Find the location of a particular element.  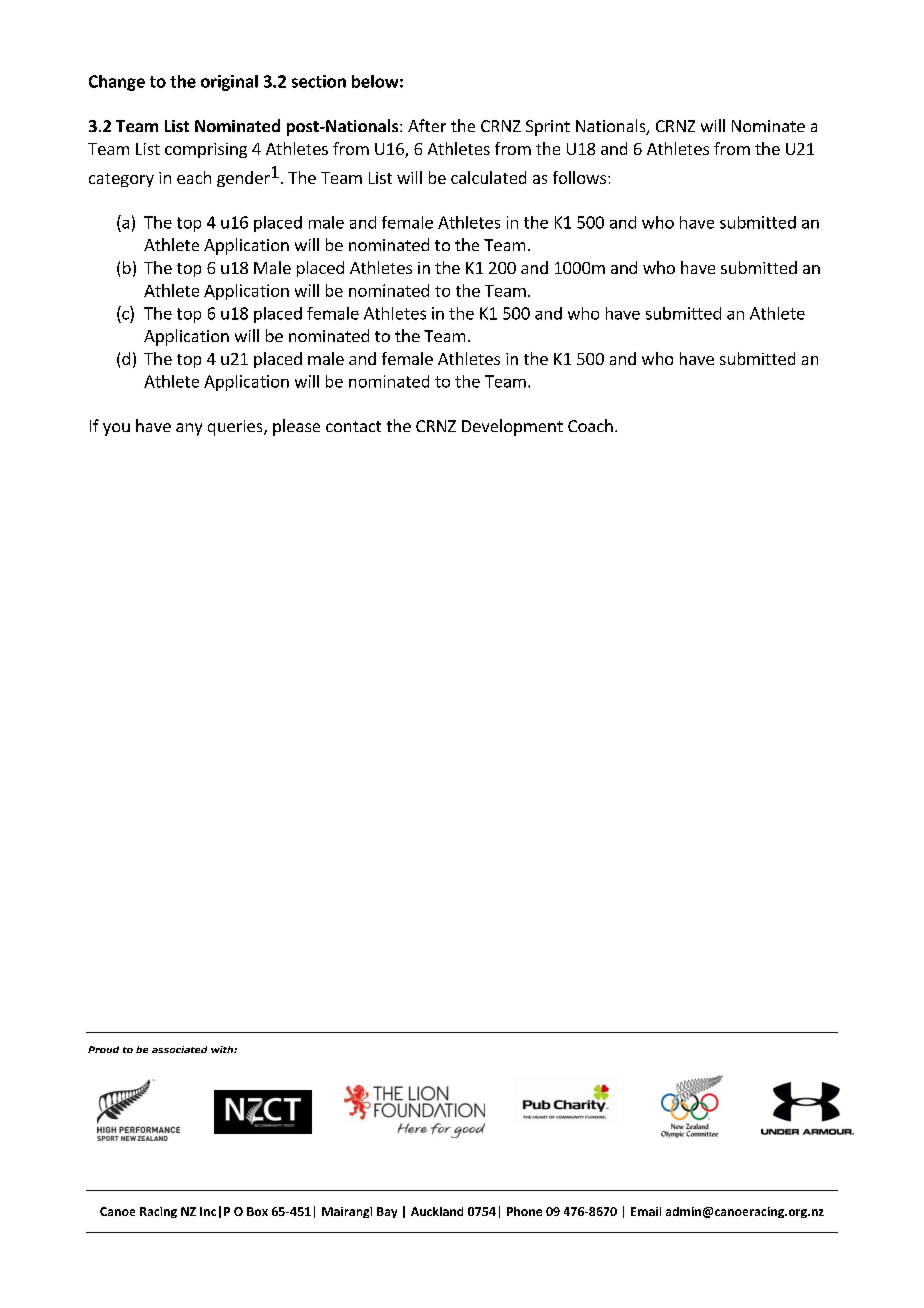

Sprint is located at coordinates (548, 128).
